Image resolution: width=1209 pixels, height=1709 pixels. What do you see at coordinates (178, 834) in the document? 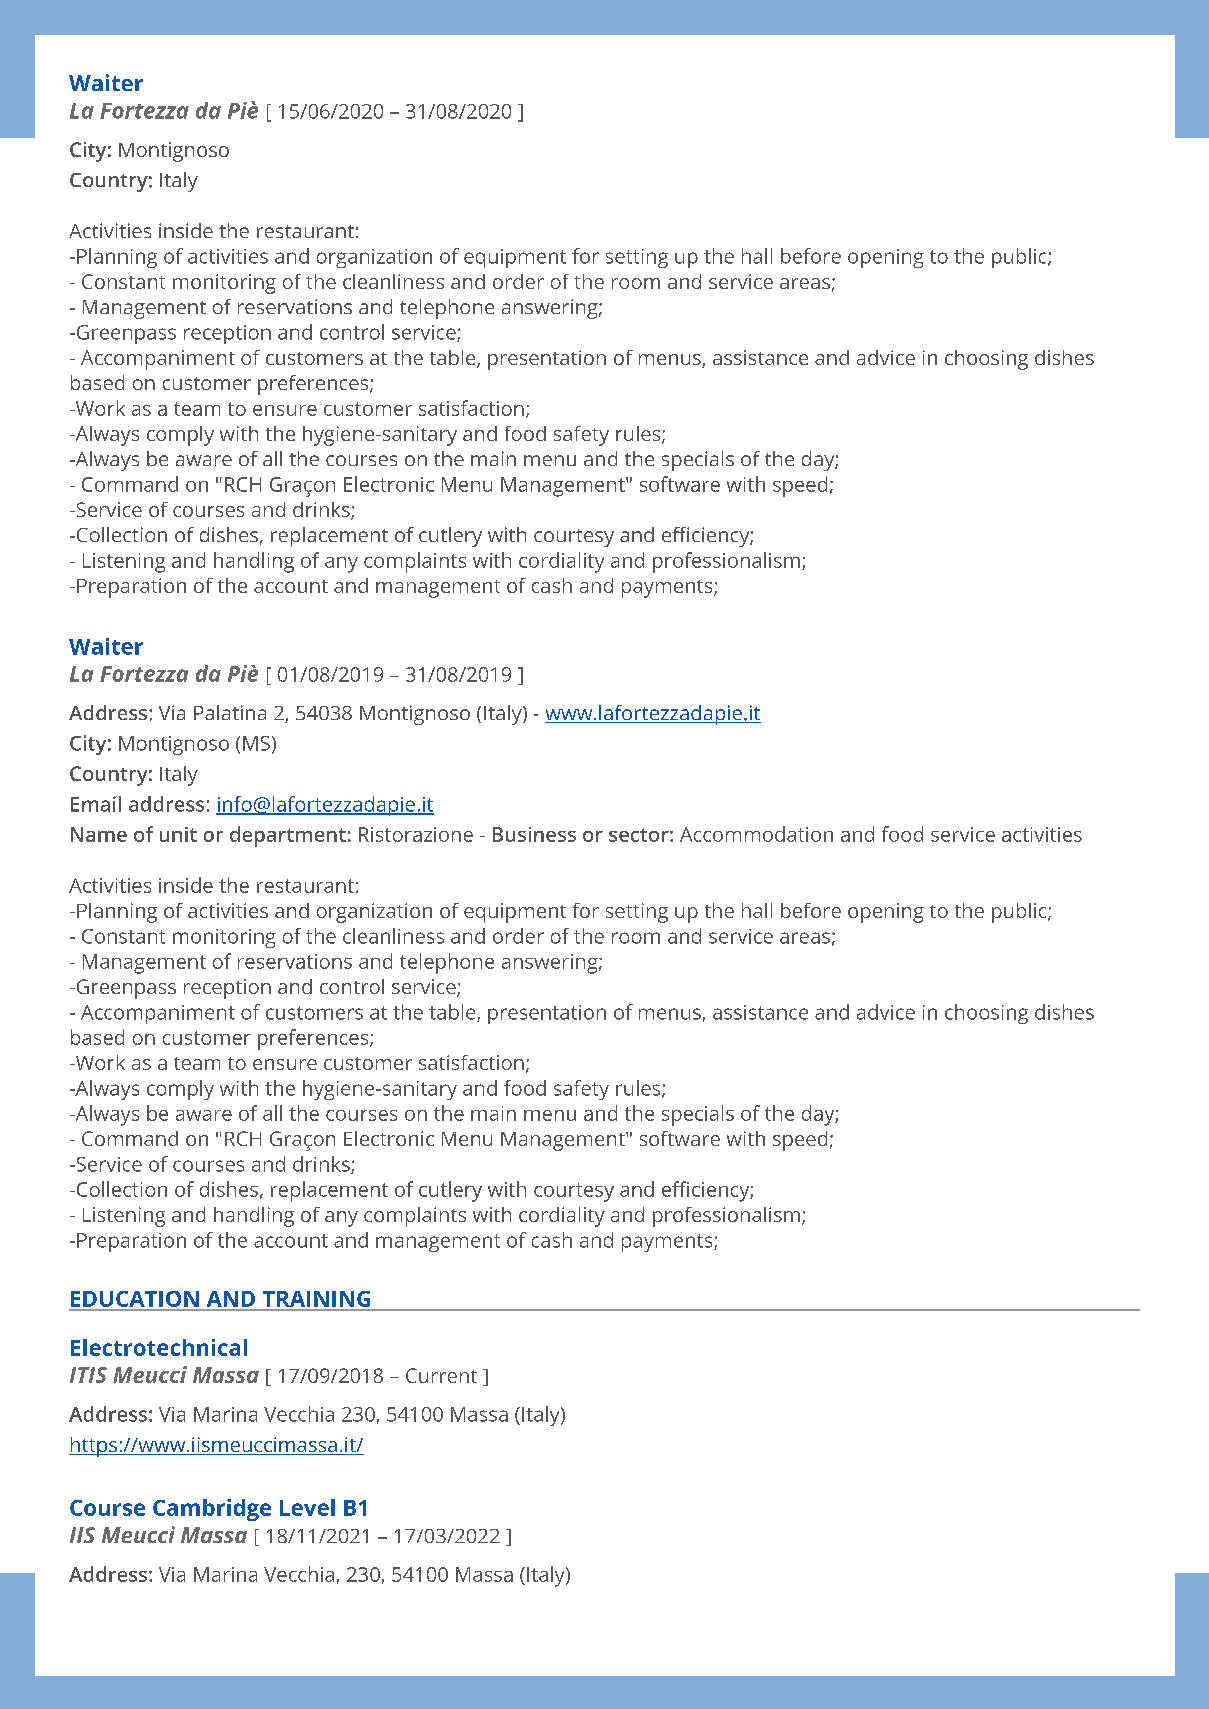
I see `unit` at bounding box center [178, 834].
